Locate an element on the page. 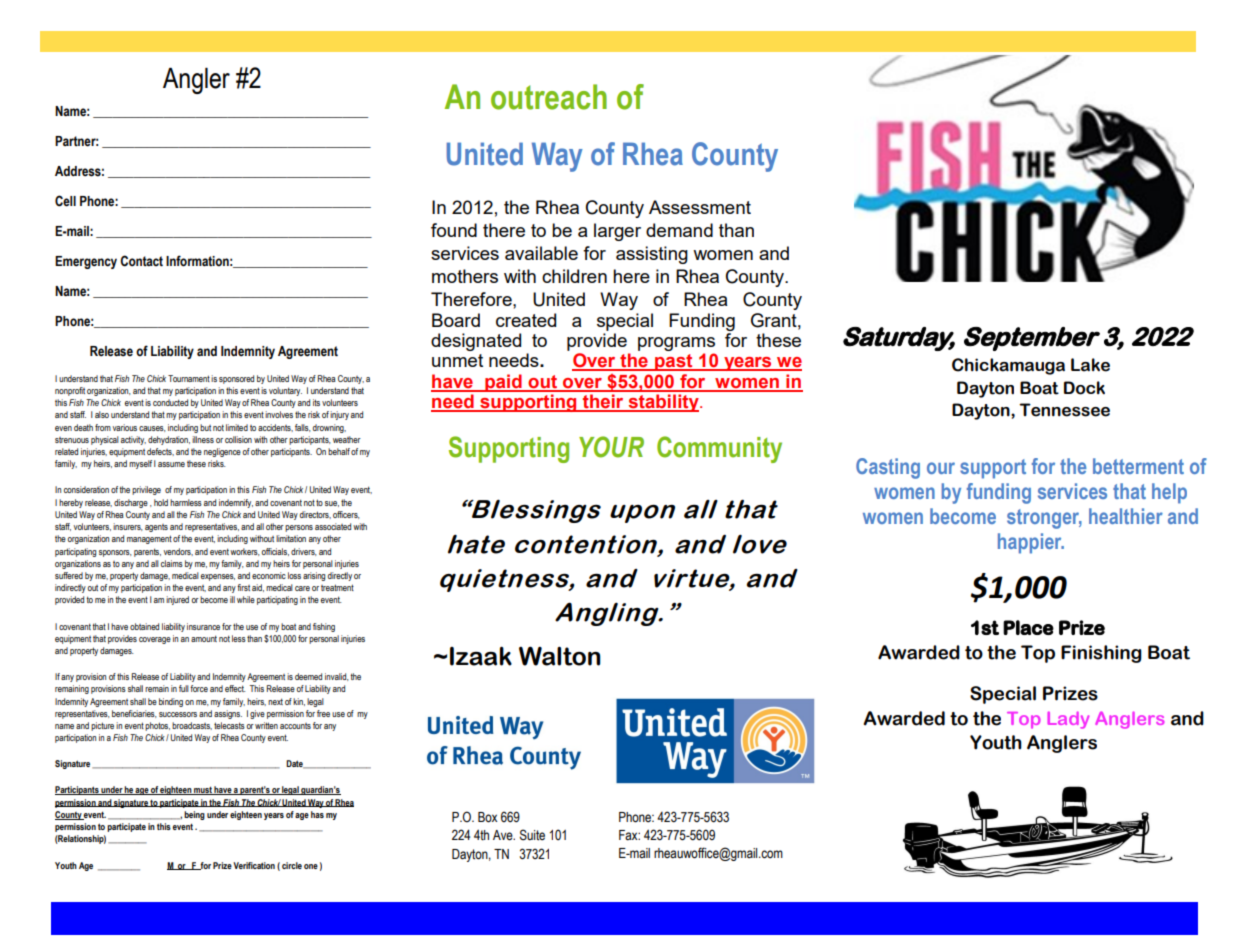 The image size is (1233, 952). Place is located at coordinates (1028, 627).
